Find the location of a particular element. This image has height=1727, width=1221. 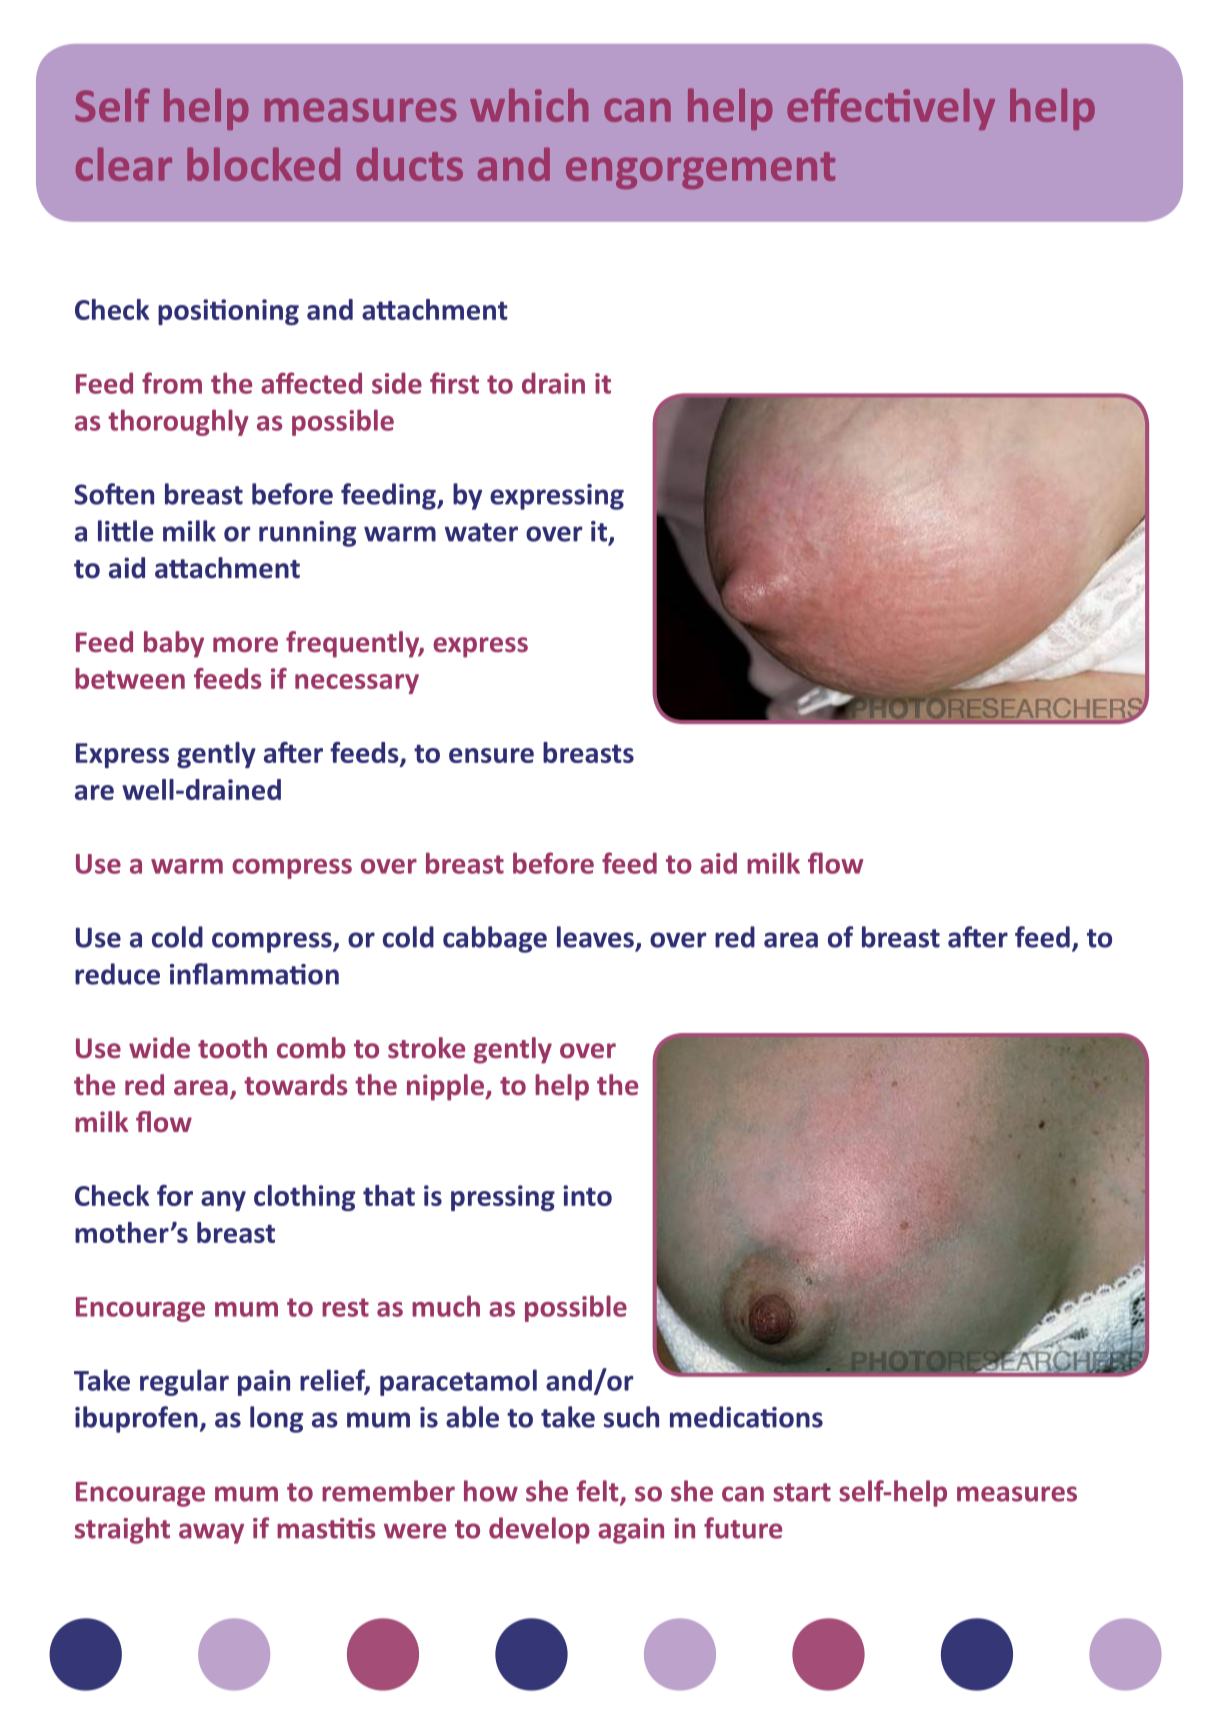

which is located at coordinates (529, 105).
